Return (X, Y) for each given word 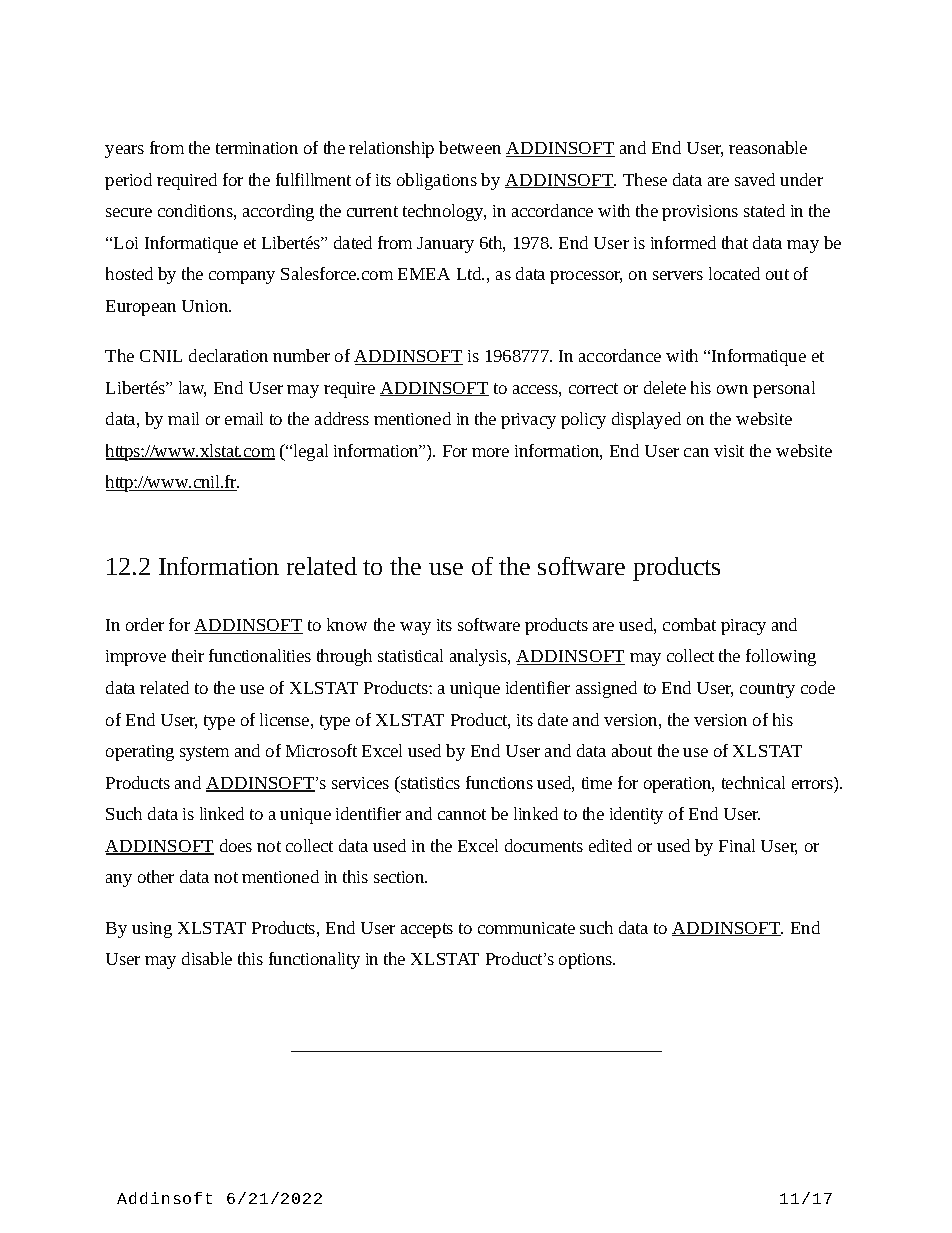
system (204, 753)
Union (206, 306)
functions (499, 782)
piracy (743, 627)
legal (311, 452)
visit (729, 451)
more (490, 452)
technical (753, 782)
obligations (437, 181)
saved (755, 179)
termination (257, 148)
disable (207, 958)
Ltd (470, 273)
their (188, 655)
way (415, 628)
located (734, 273)
